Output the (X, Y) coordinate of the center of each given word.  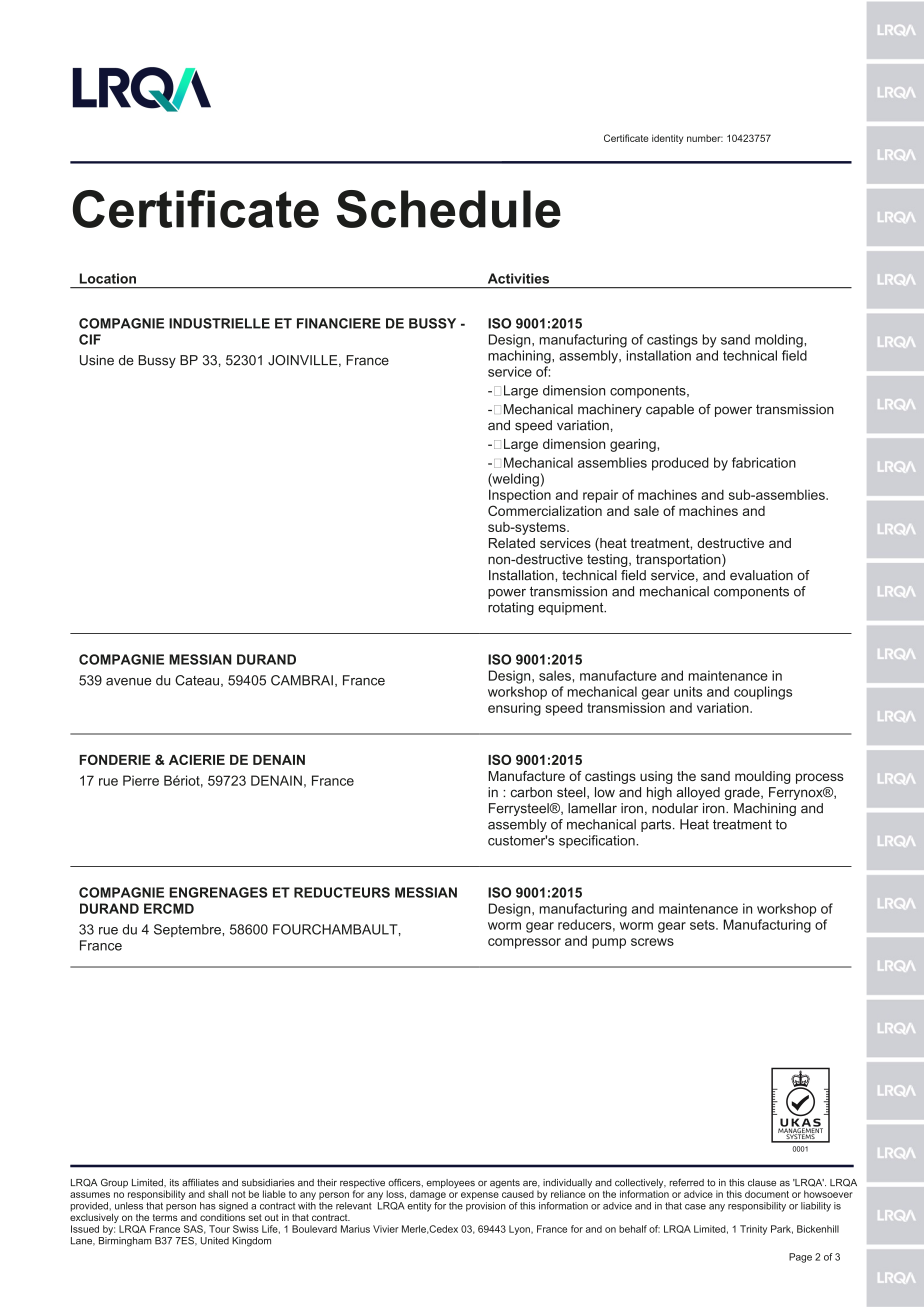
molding (780, 341)
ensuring (514, 709)
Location (108, 278)
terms (165, 1217)
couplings (763, 693)
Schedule (449, 209)
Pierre (141, 780)
